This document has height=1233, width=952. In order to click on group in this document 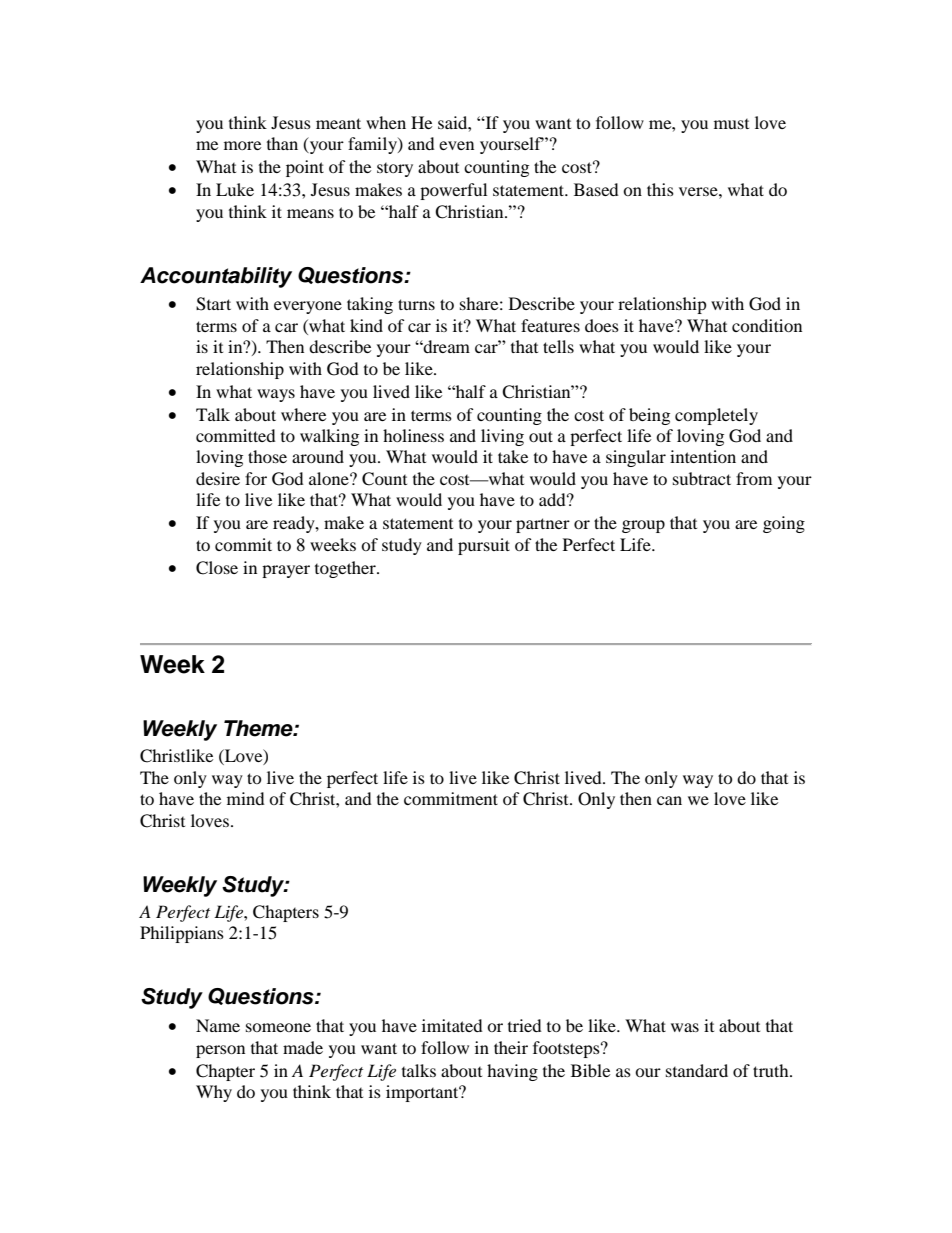, I will do `click(643, 526)`.
